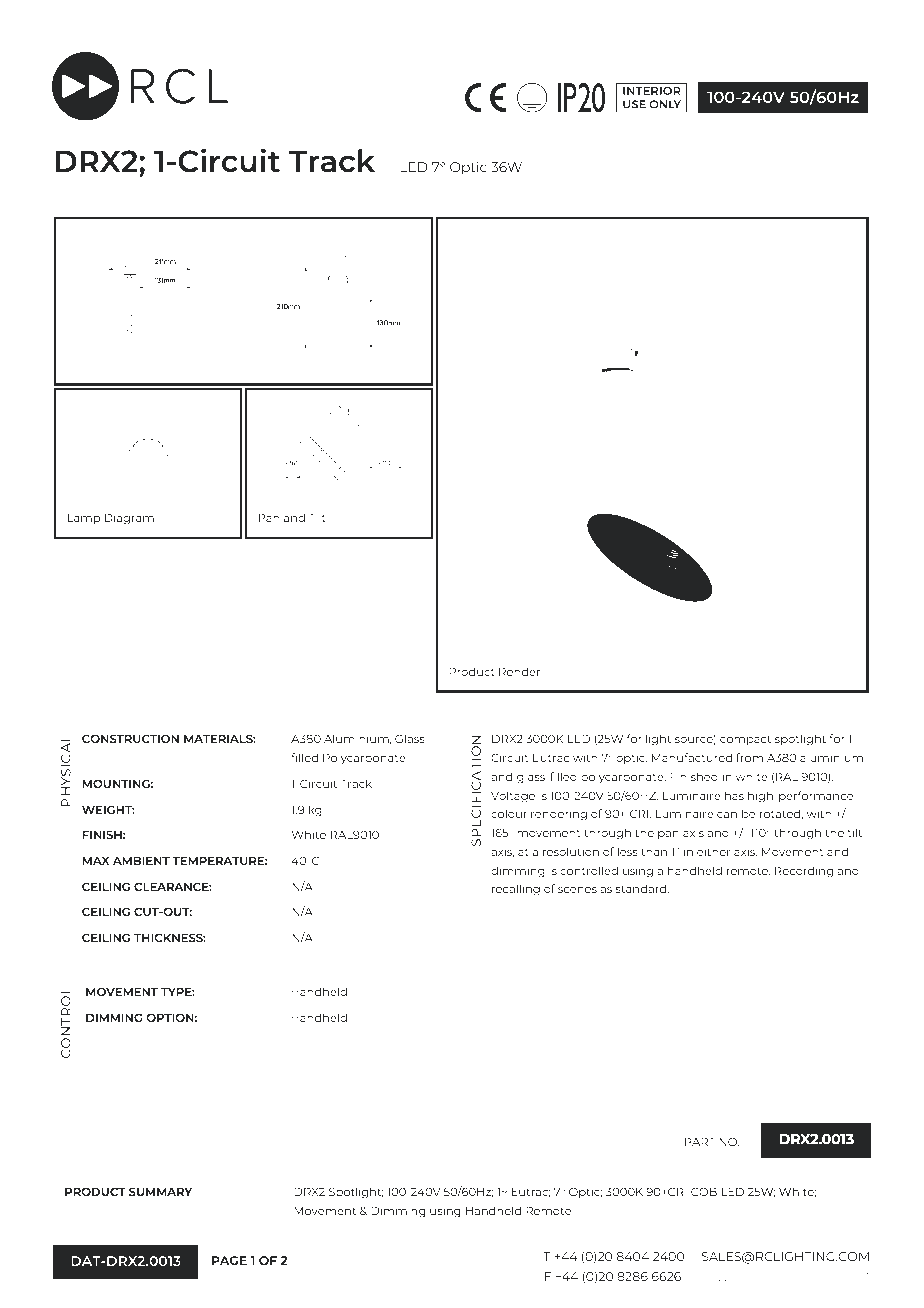 The height and width of the screenshot is (1308, 924). What do you see at coordinates (84, 519) in the screenshot?
I see `Lamp` at bounding box center [84, 519].
